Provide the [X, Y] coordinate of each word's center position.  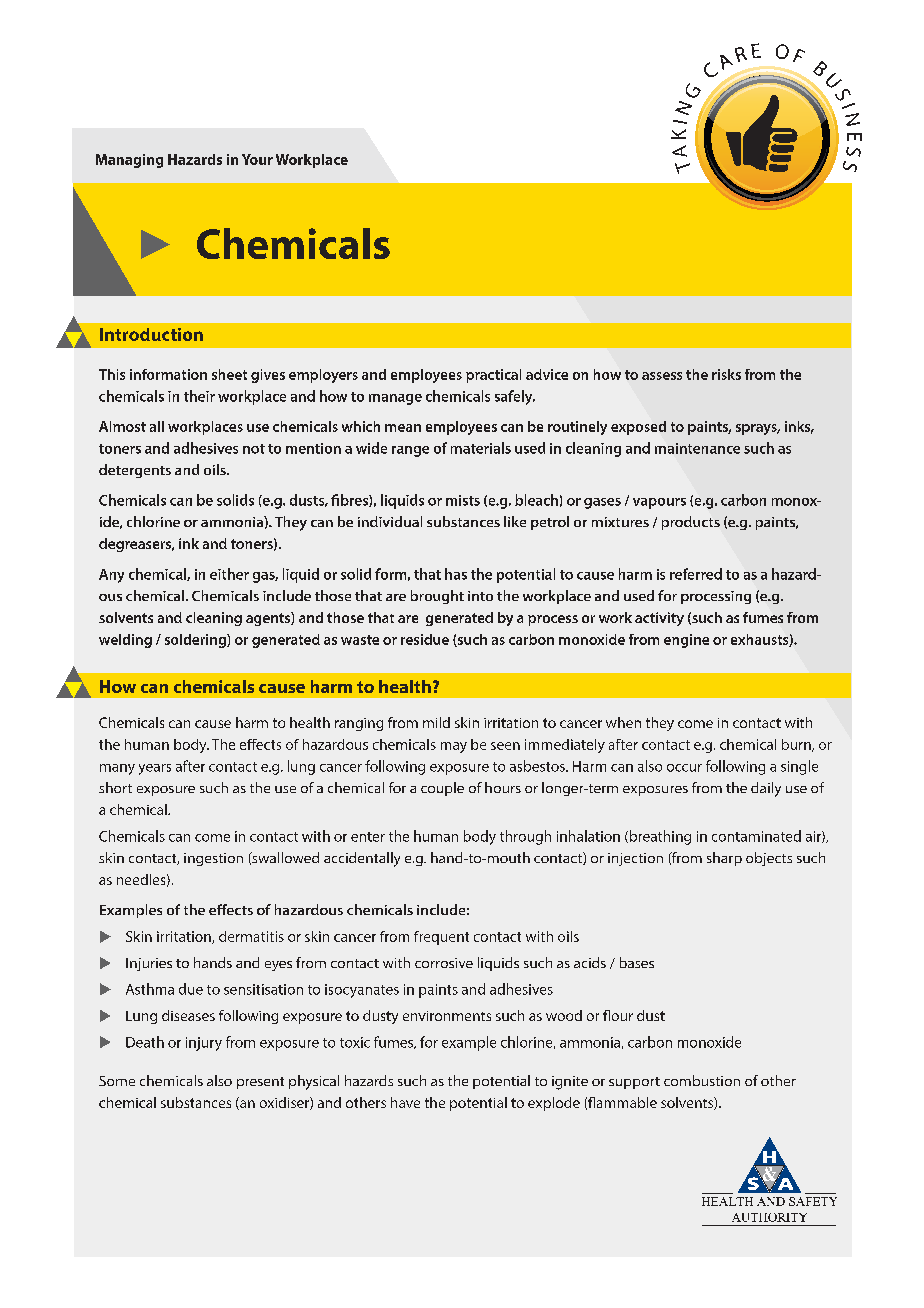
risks [726, 374]
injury [204, 1044]
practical [493, 376]
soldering [196, 641]
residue [425, 639]
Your [257, 159]
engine [686, 641]
